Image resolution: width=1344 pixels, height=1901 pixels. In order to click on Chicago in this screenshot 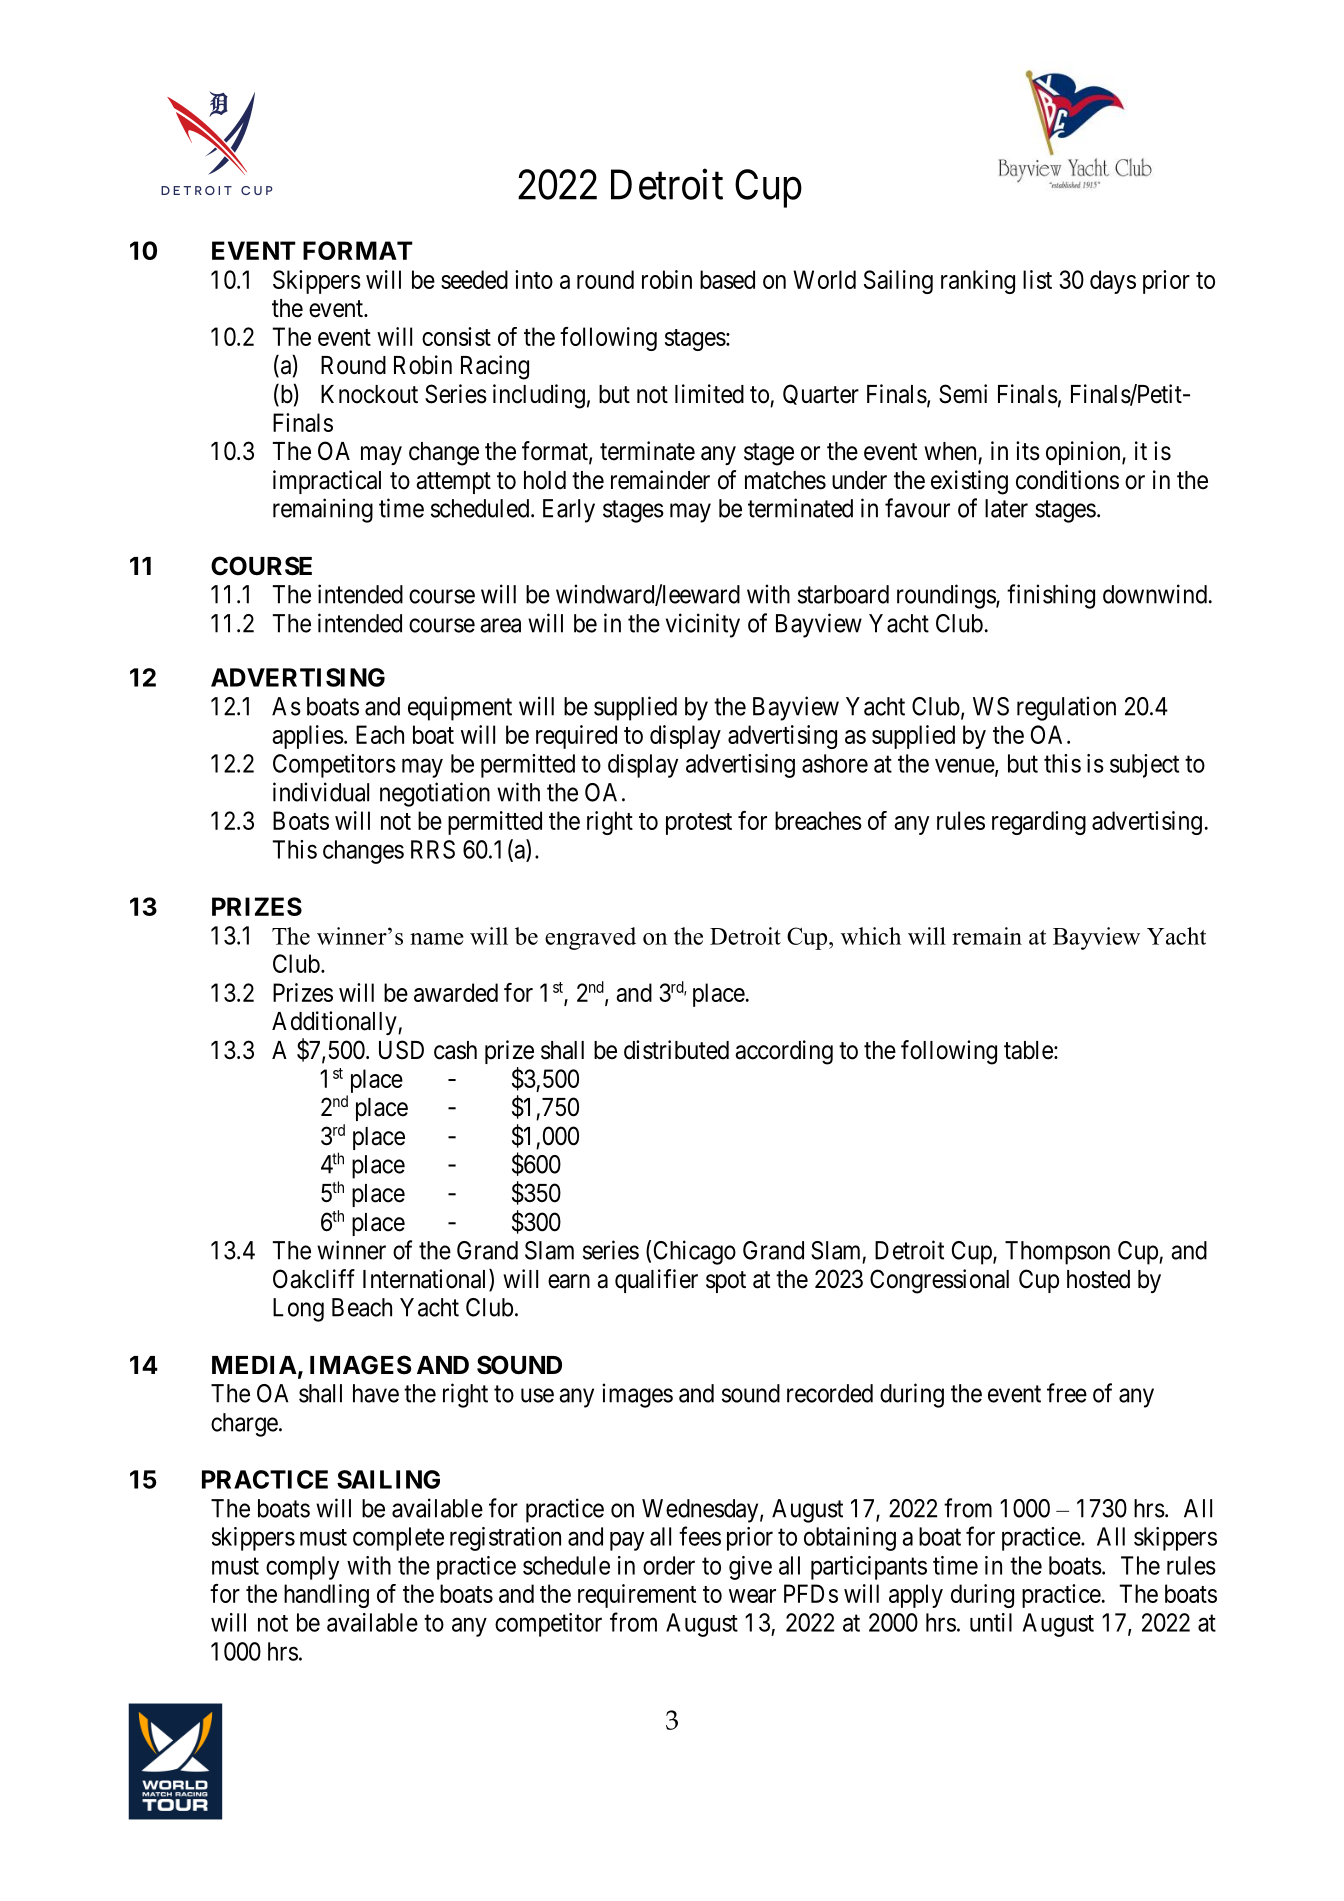, I will do `click(695, 1252)`.
